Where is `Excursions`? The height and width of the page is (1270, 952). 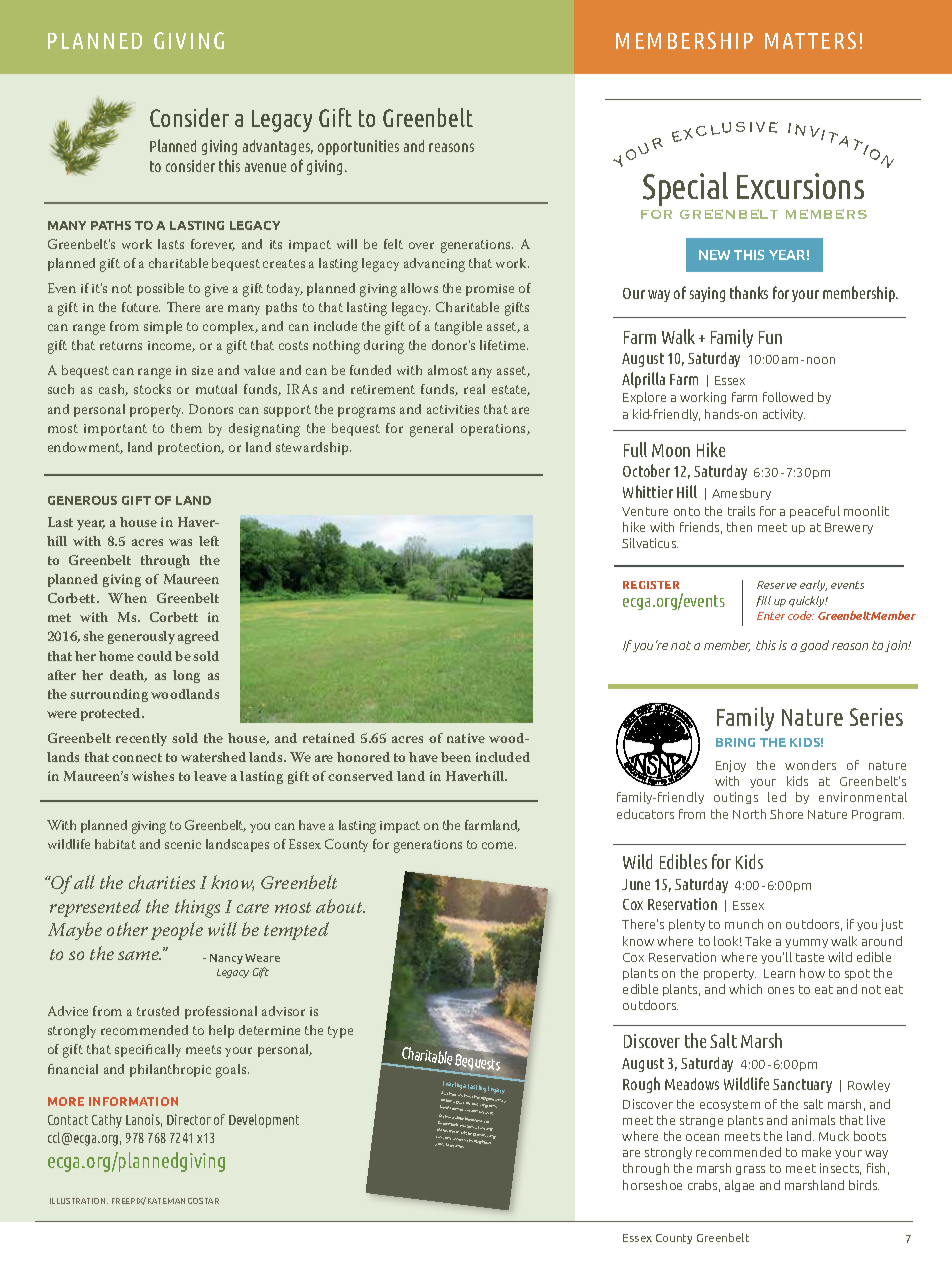 Excursions is located at coordinates (800, 186).
